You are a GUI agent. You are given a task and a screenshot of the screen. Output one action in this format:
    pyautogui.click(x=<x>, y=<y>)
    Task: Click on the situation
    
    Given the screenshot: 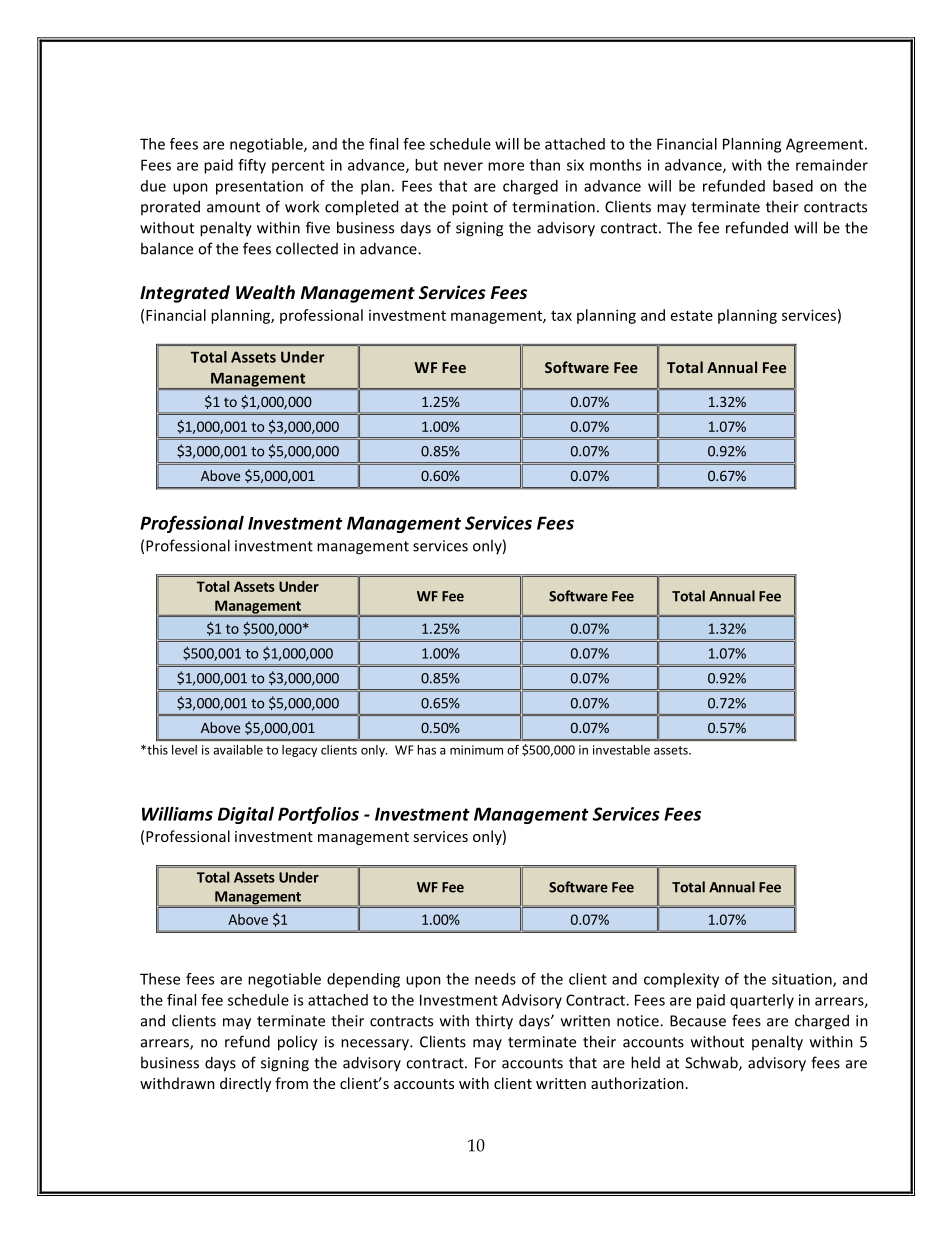 What is the action you would take?
    pyautogui.click(x=803, y=980)
